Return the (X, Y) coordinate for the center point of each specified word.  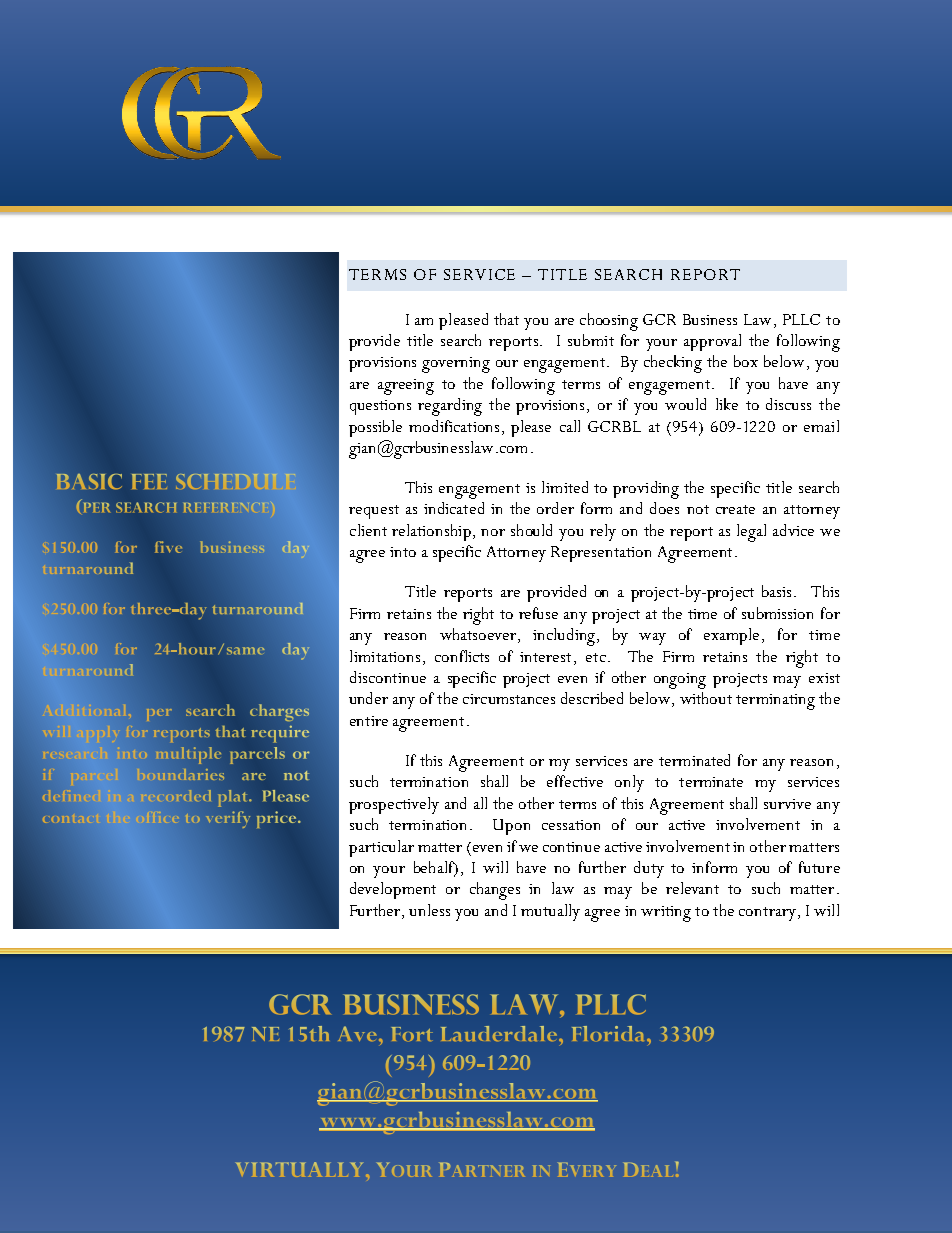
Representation (601, 554)
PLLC (801, 319)
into (403, 552)
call (570, 426)
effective (575, 781)
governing (456, 365)
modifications (454, 426)
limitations (385, 656)
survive (787, 804)
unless (429, 910)
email (821, 426)
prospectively (394, 805)
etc (596, 657)
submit (591, 340)
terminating (775, 702)
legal (751, 533)
